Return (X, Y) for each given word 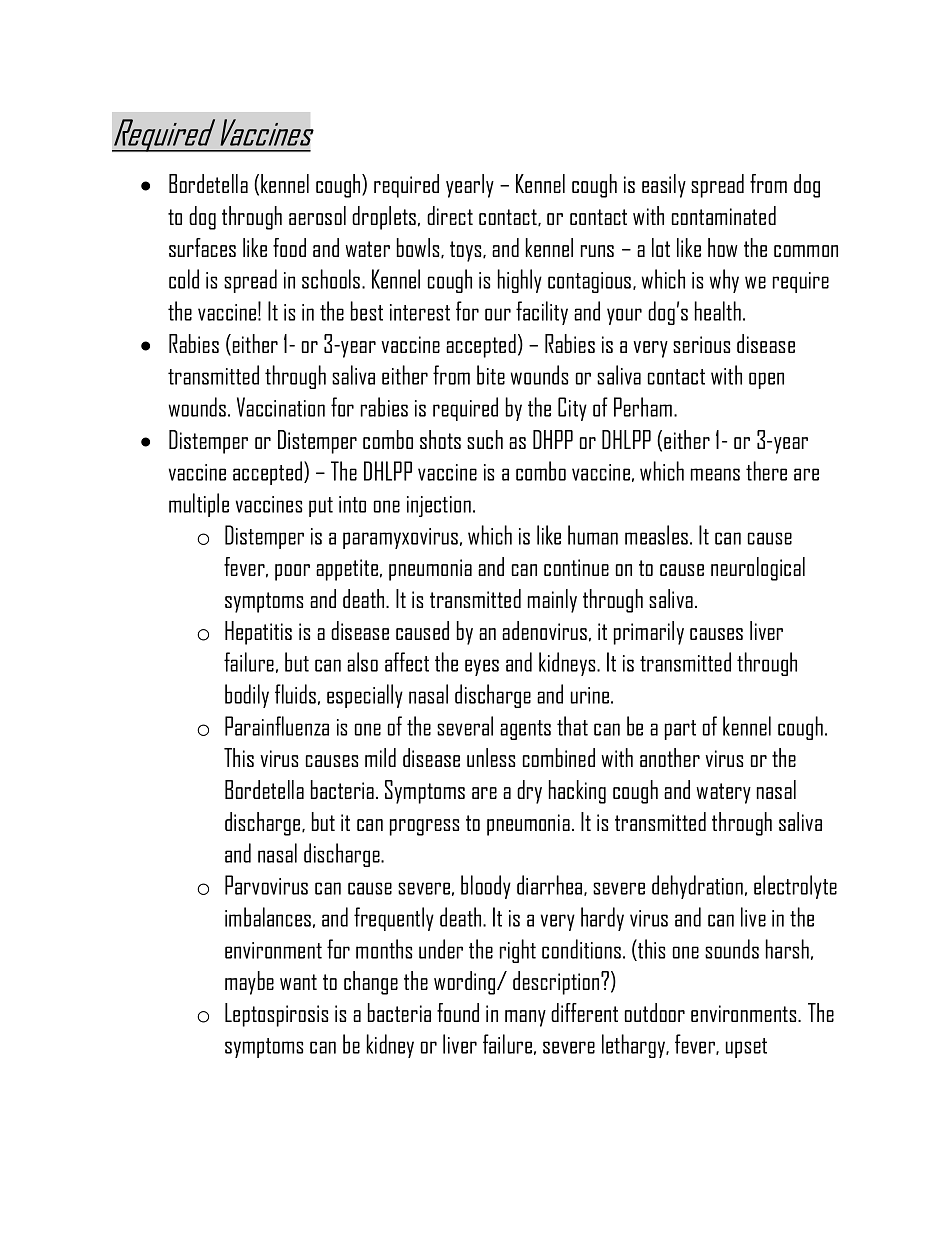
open (766, 380)
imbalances (268, 917)
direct (450, 215)
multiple (199, 505)
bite (491, 375)
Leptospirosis (276, 1015)
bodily (247, 696)
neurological (758, 569)
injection (439, 506)
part (680, 730)
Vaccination (281, 407)
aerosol (317, 215)
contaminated (724, 215)
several (465, 726)
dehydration (697, 887)
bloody (486, 887)
